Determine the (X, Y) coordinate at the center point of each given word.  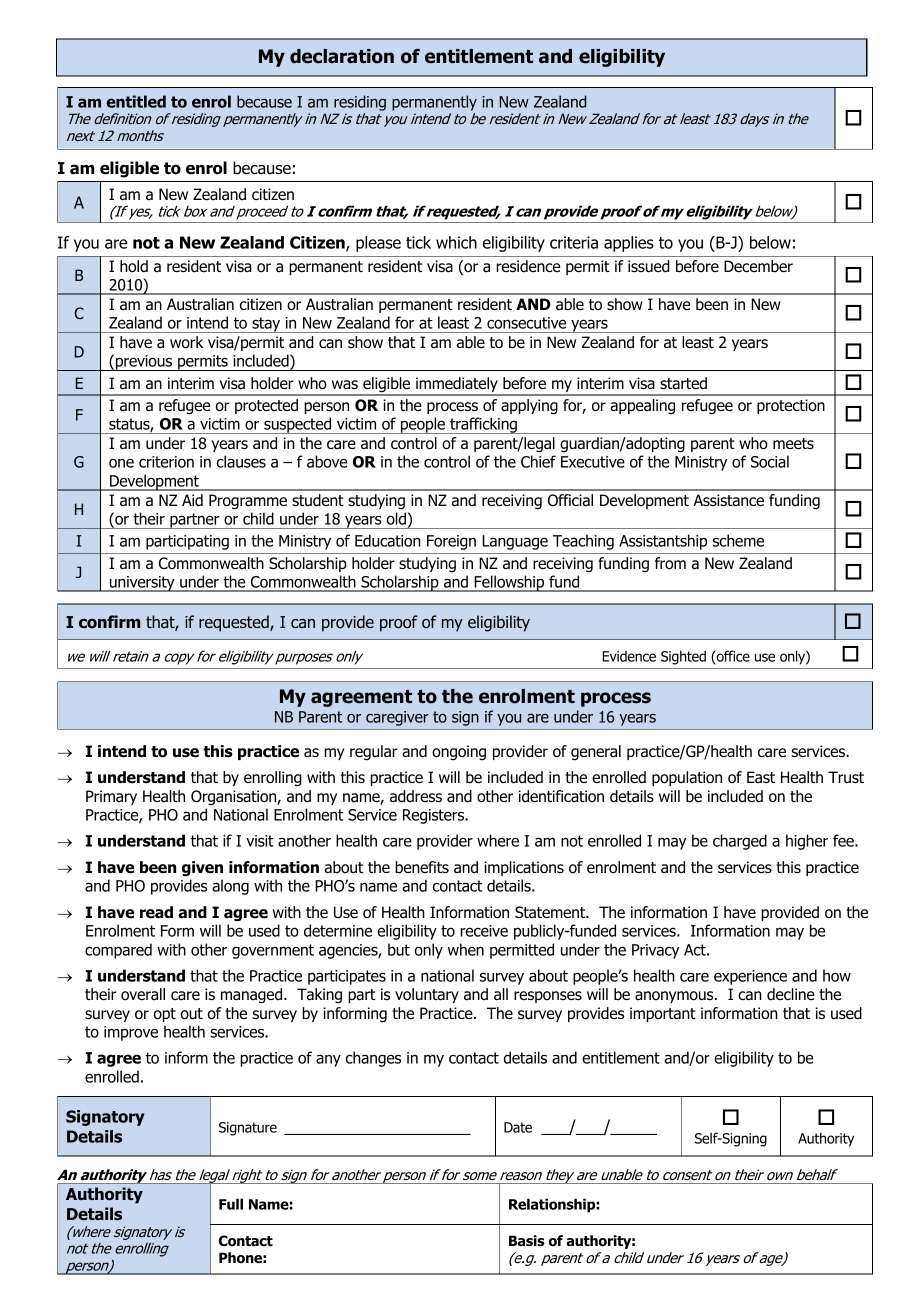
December (758, 266)
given (202, 869)
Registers (435, 816)
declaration (342, 56)
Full (231, 1204)
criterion (166, 462)
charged (740, 842)
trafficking (483, 425)
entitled (136, 101)
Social (770, 461)
